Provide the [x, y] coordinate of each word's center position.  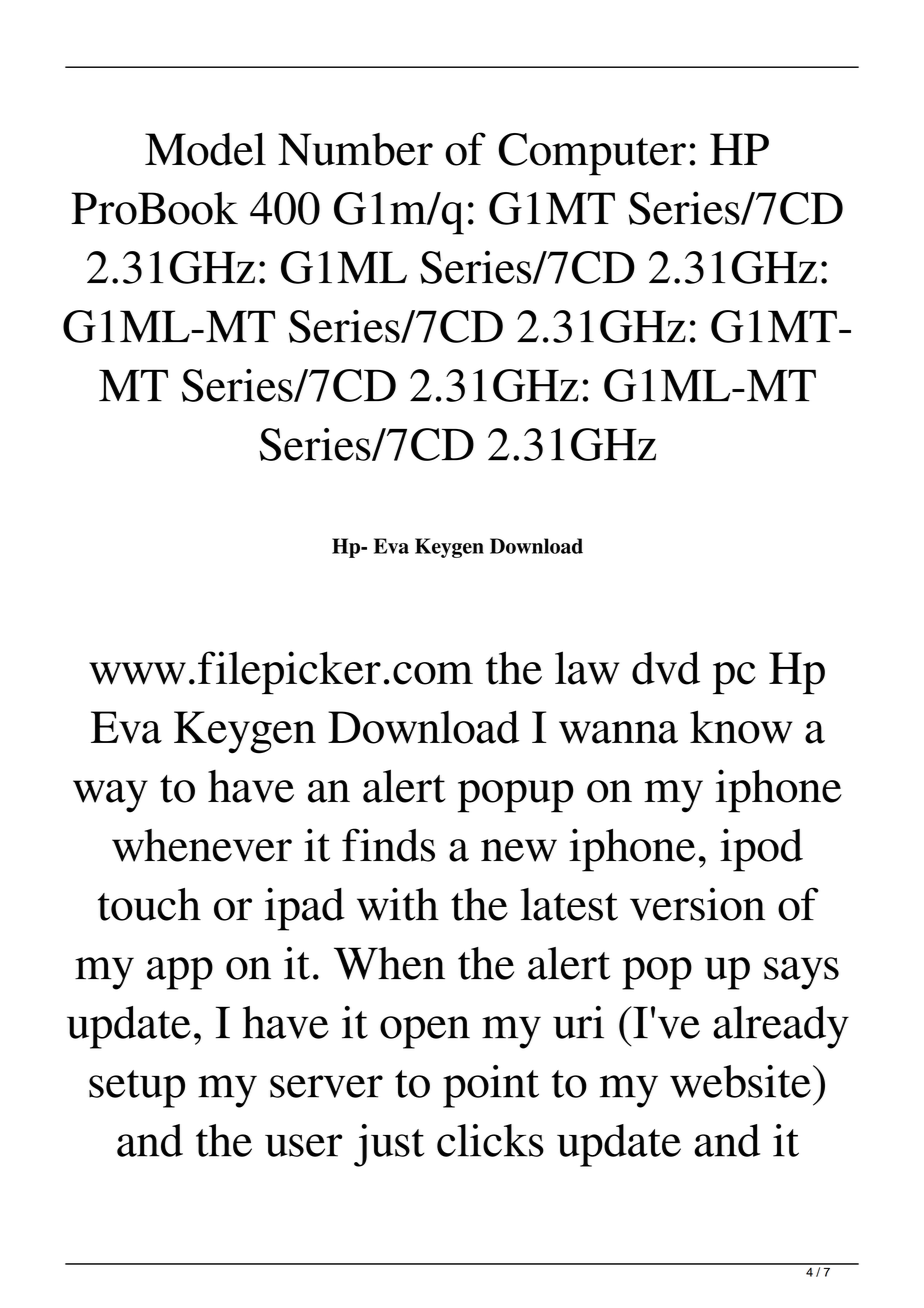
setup [137, 1089]
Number [355, 149]
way [110, 796]
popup [515, 796]
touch [149, 904]
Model [205, 149]
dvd [666, 668]
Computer [592, 154]
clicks [490, 1140]
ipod [761, 850]
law [587, 668]
